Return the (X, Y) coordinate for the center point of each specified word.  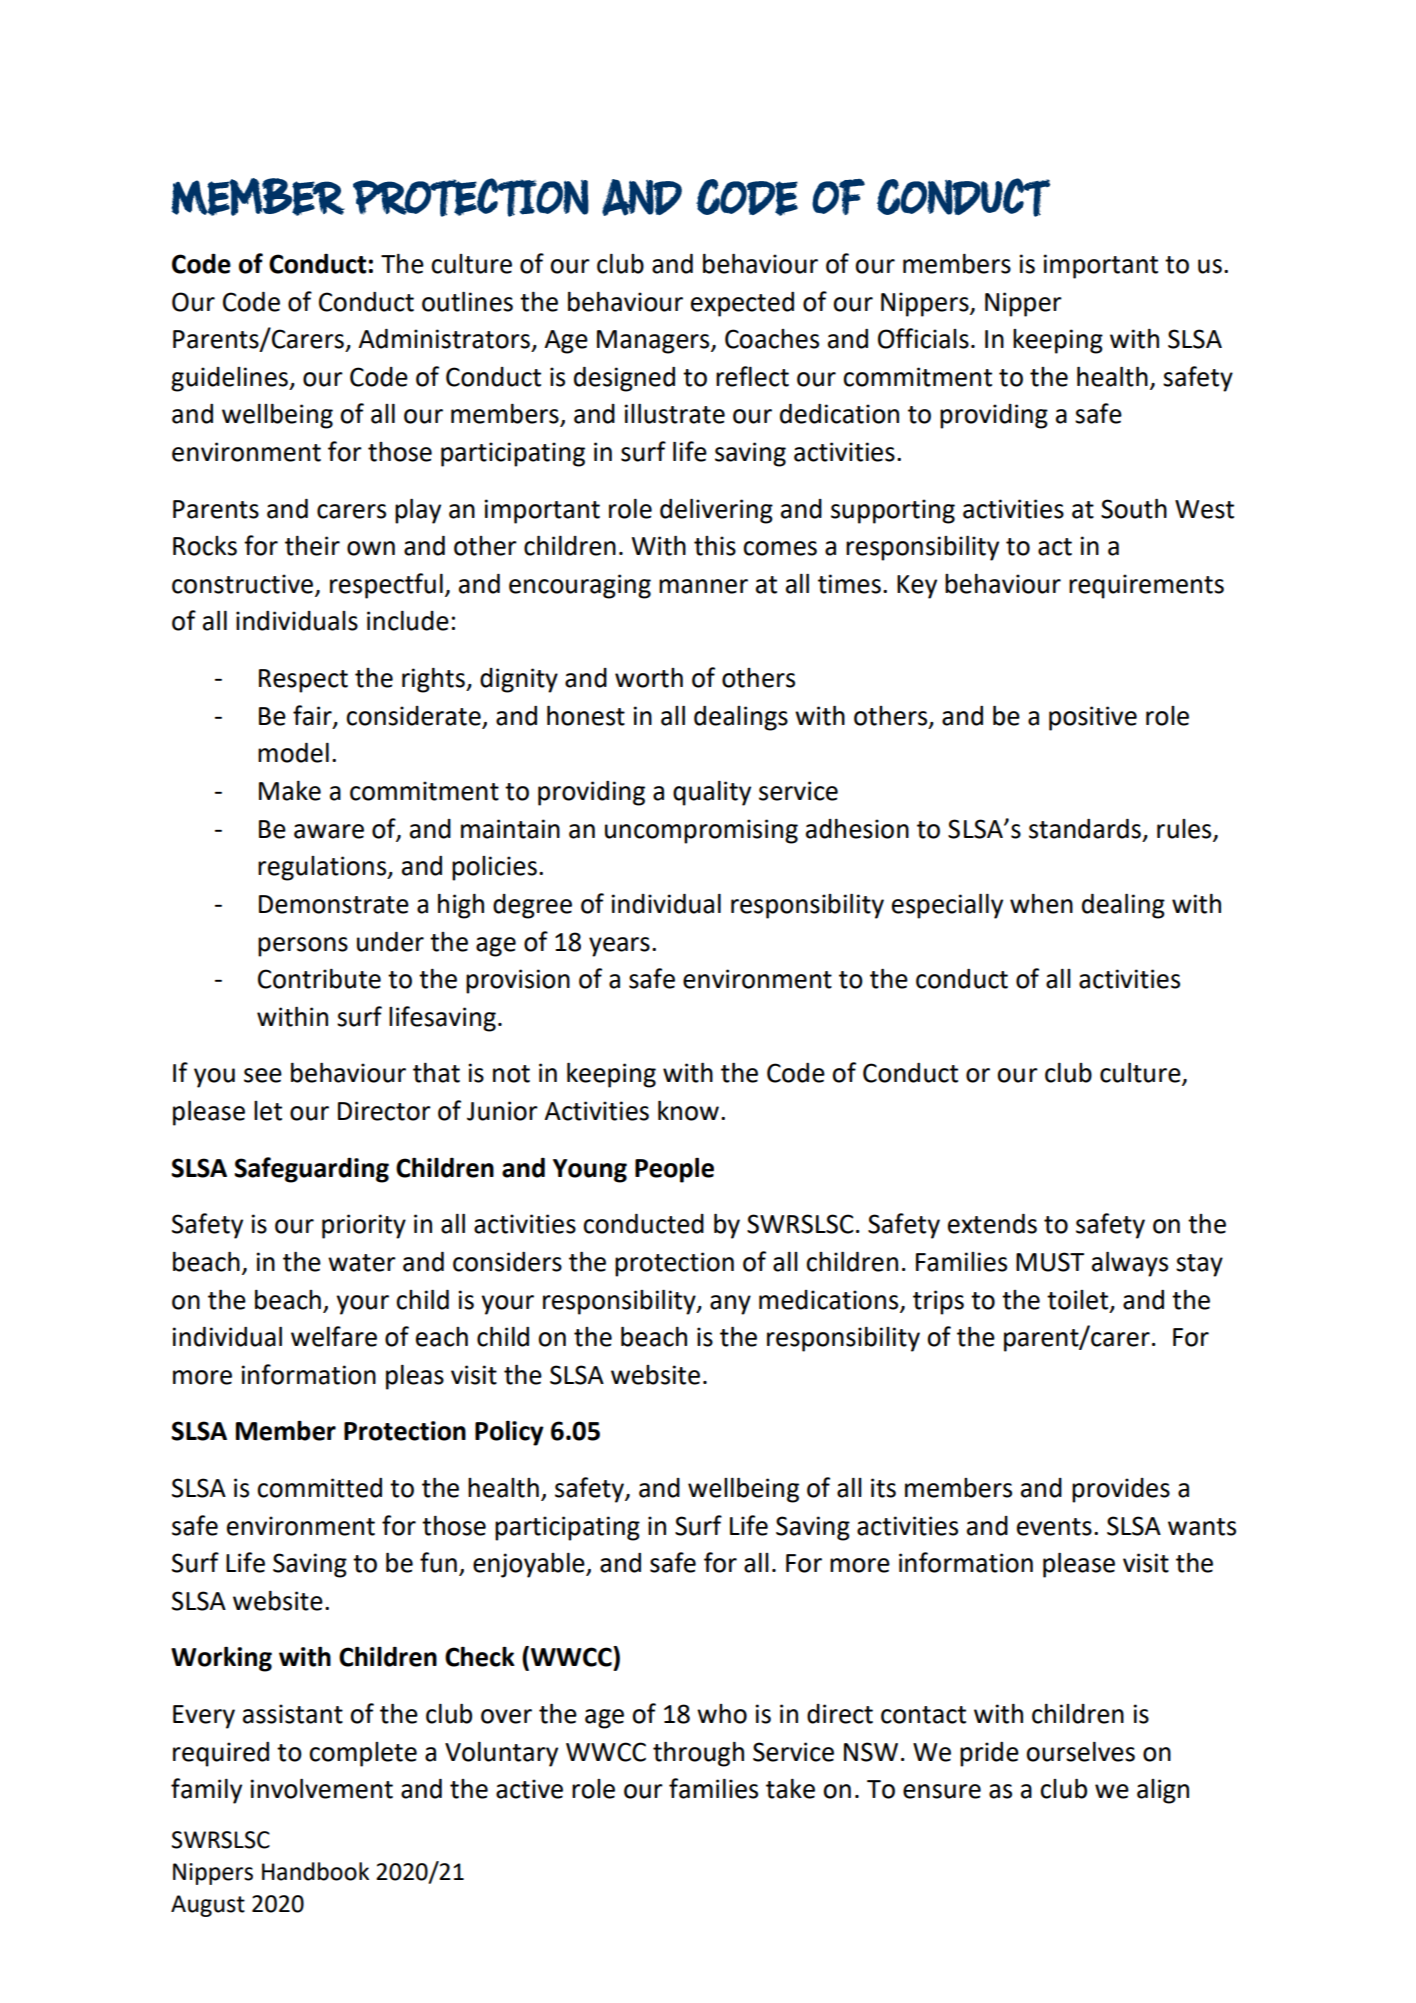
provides (1121, 1490)
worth (649, 678)
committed (319, 1488)
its (883, 1488)
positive (1093, 718)
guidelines (230, 379)
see (263, 1075)
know (688, 1110)
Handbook (315, 1871)
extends (992, 1224)
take (790, 1789)
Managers (654, 342)
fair (313, 716)
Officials (923, 338)
